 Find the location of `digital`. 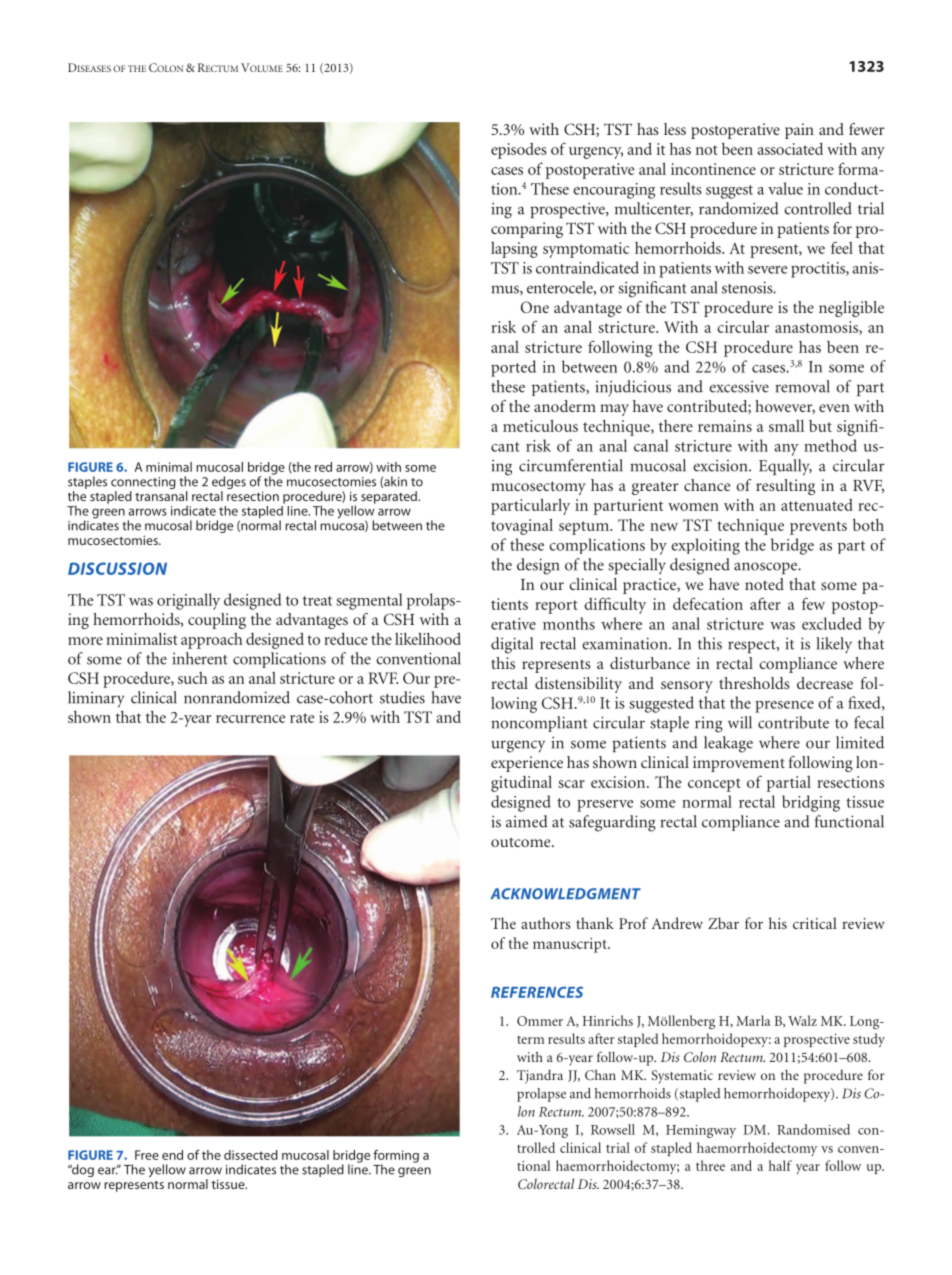

digital is located at coordinates (512, 645).
